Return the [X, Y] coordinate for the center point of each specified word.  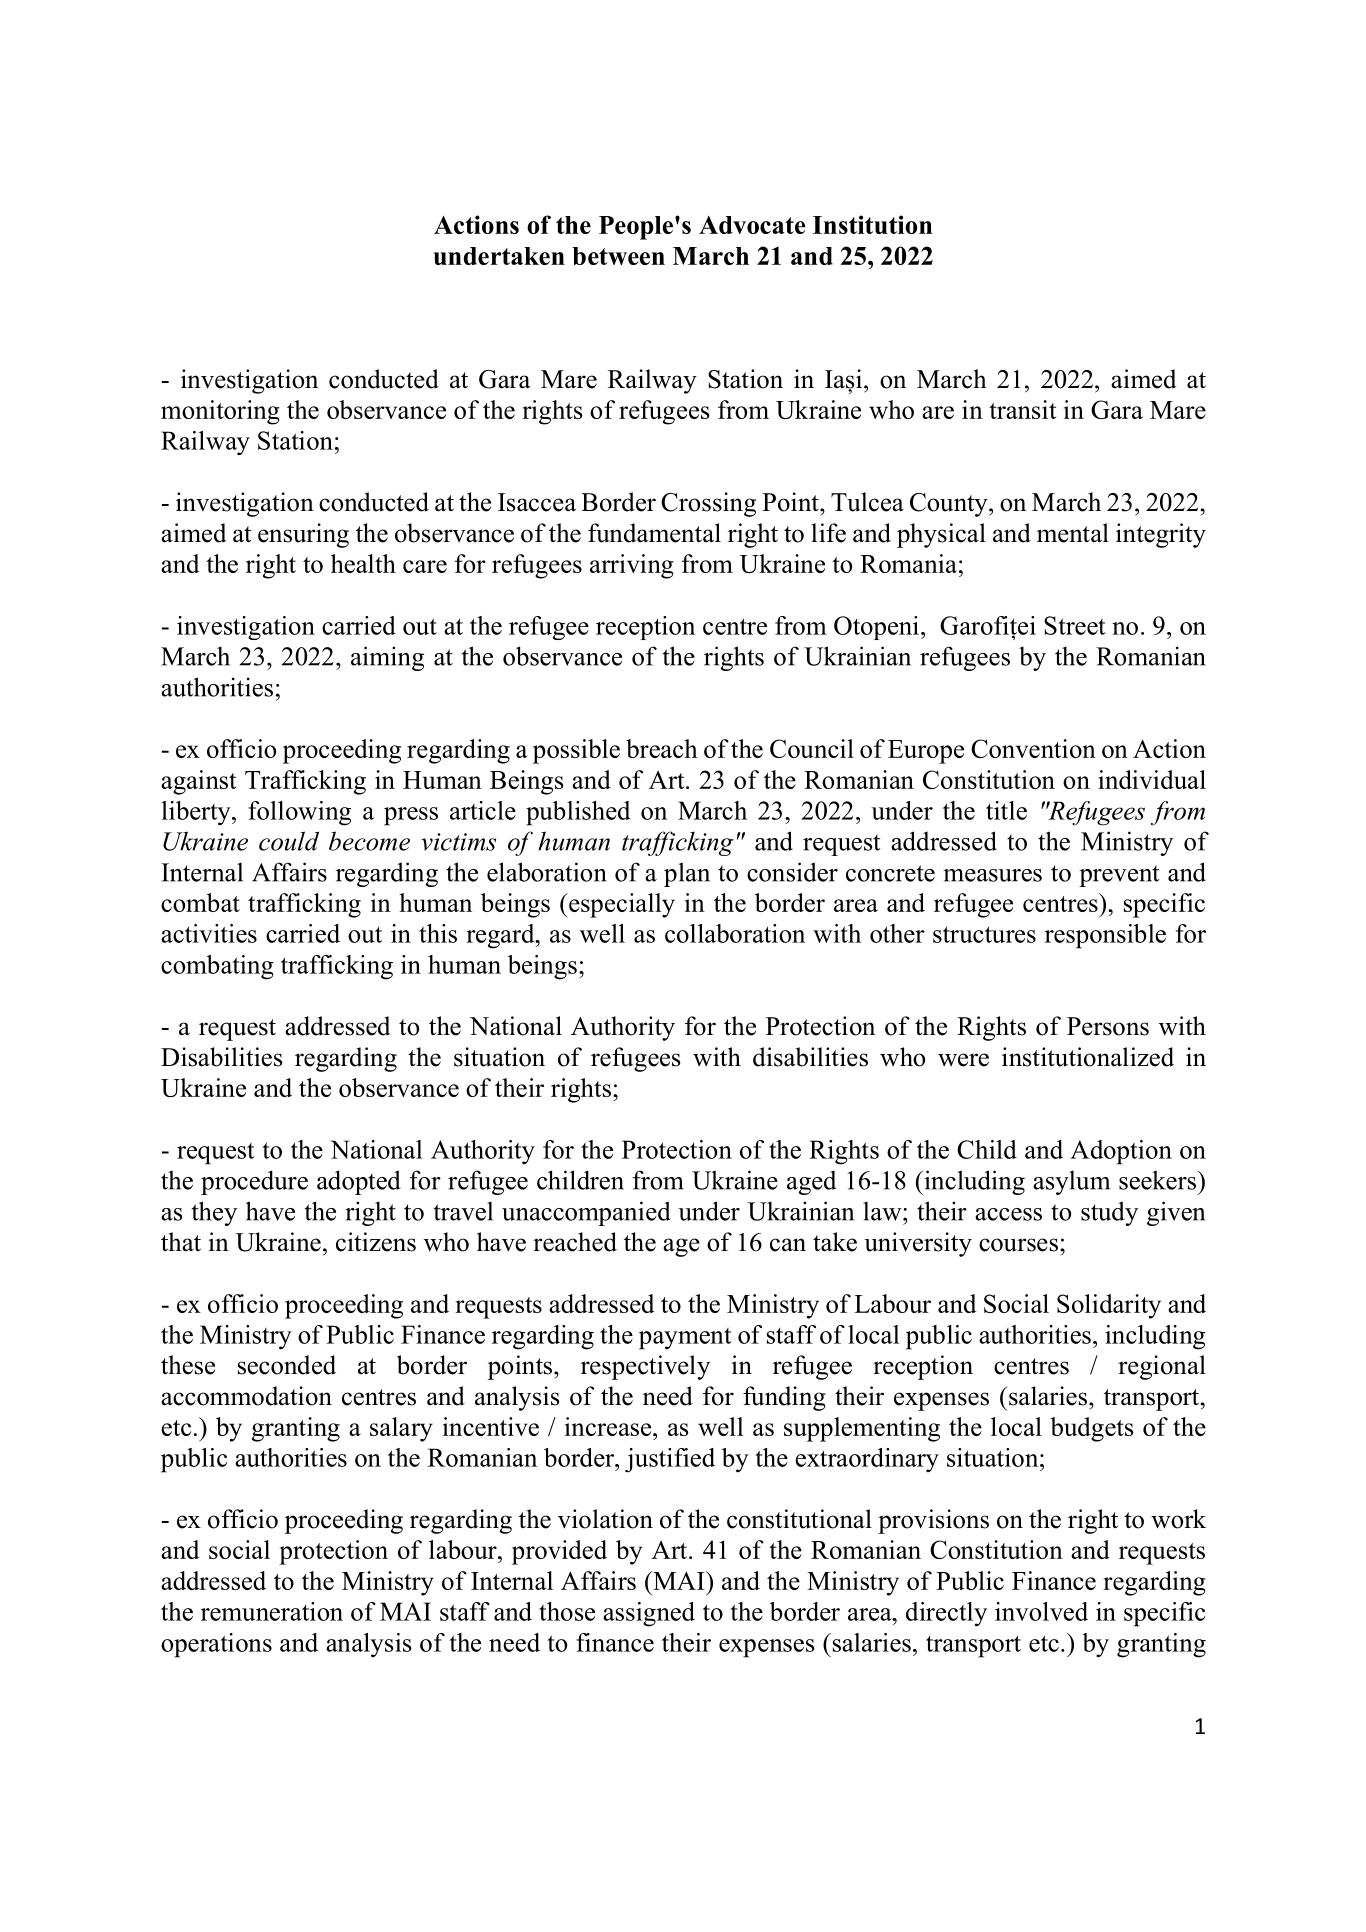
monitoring [220, 412]
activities [209, 933]
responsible [1105, 936]
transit [1023, 409]
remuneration [272, 1611]
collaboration [735, 933]
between [618, 256]
